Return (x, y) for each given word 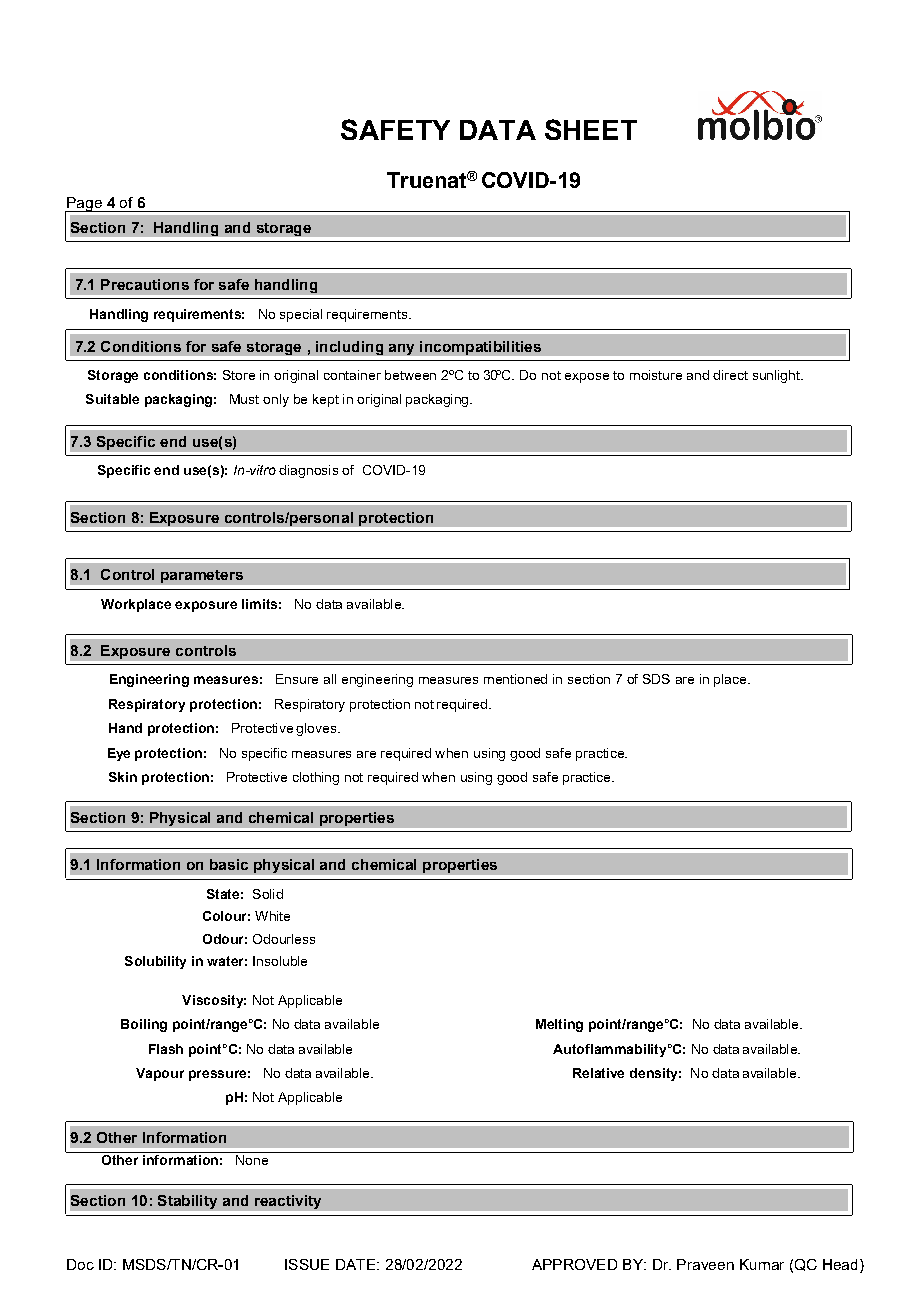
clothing (316, 778)
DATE (357, 1264)
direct (730, 375)
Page (84, 205)
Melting (559, 1025)
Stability (187, 1202)
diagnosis (308, 471)
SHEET (591, 129)
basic (229, 864)
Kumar (762, 1264)
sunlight (777, 376)
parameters (202, 576)
